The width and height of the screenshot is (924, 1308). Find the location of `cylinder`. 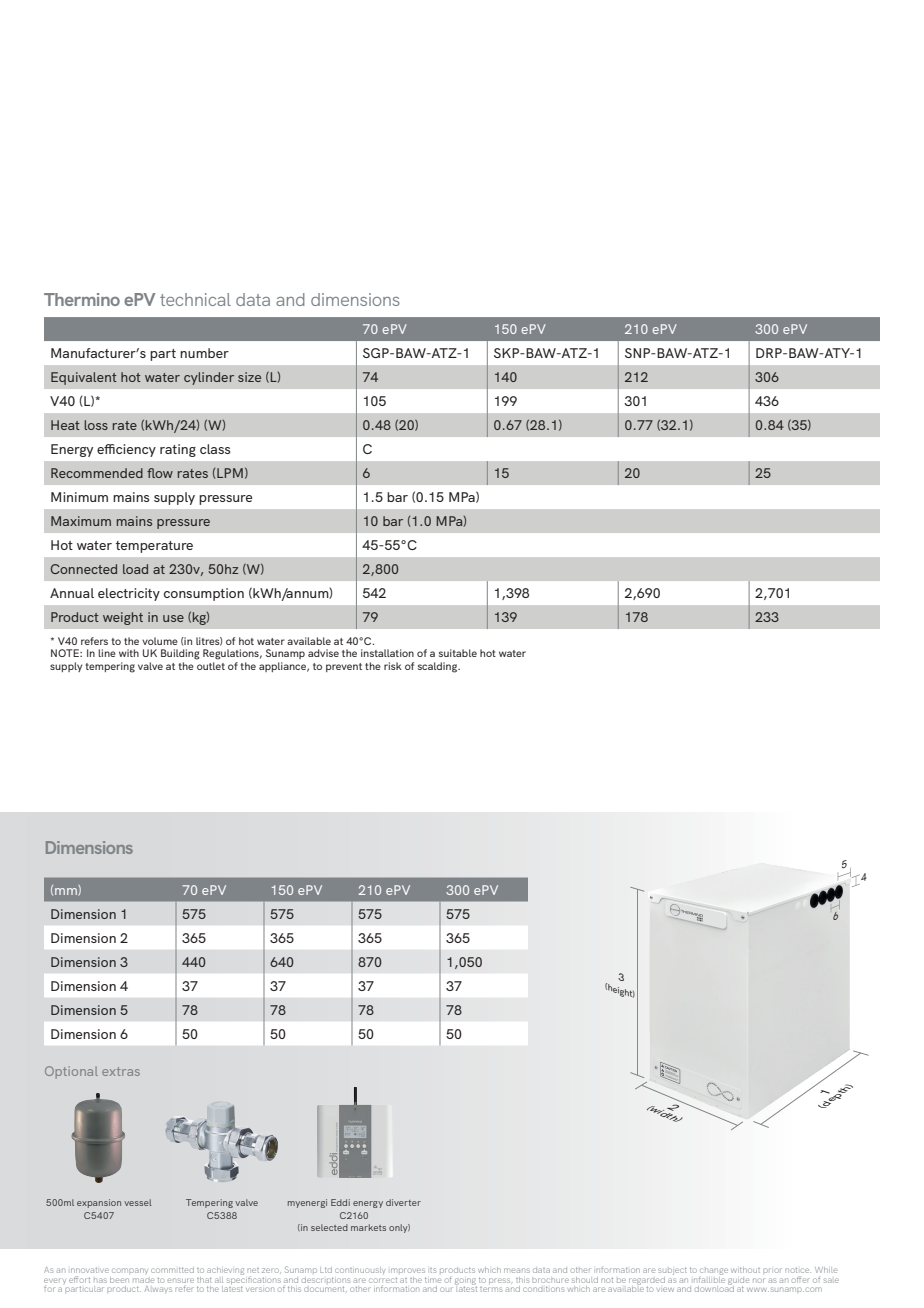

cylinder is located at coordinates (209, 378).
